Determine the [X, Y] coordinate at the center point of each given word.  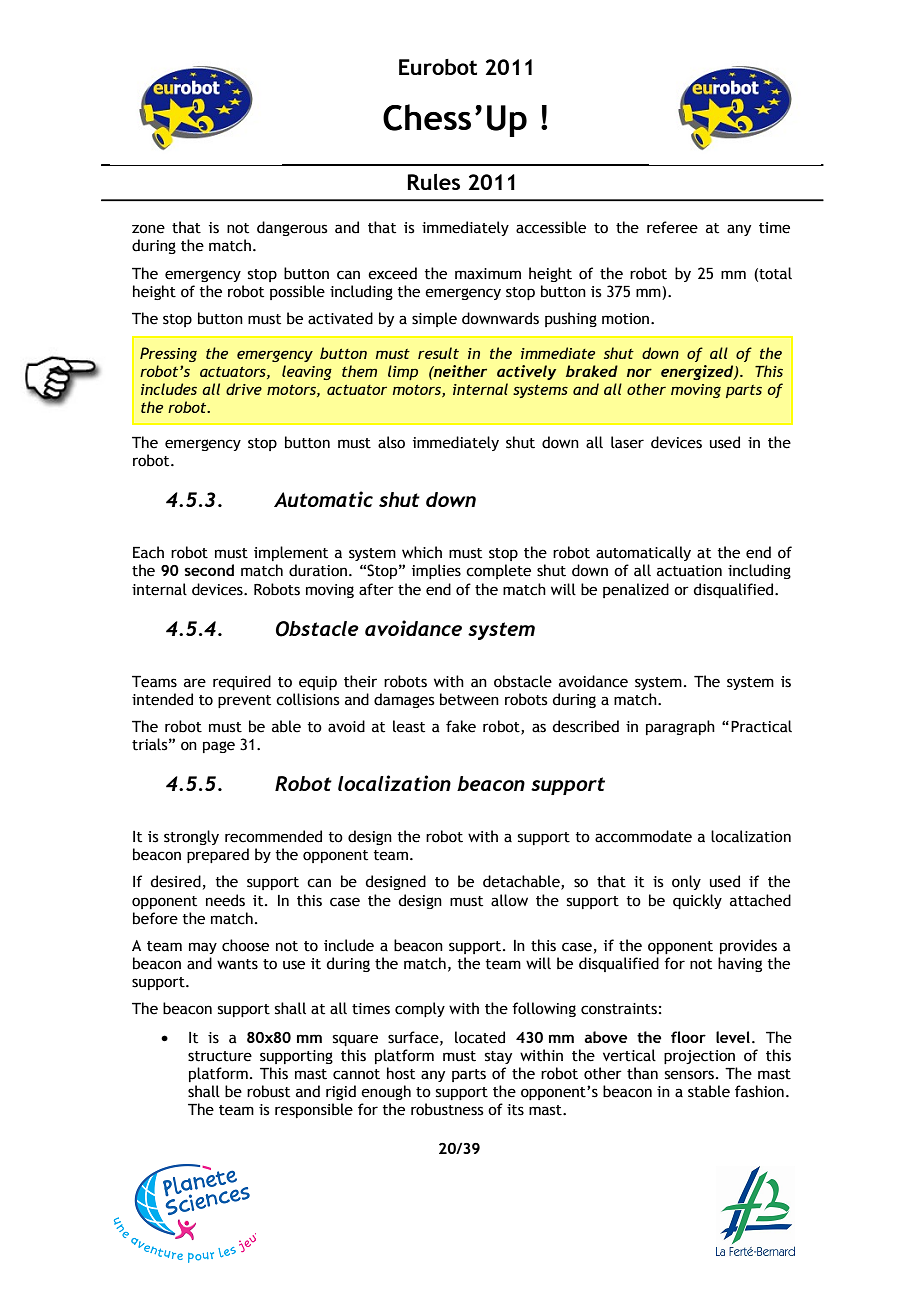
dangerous [292, 228]
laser [627, 442]
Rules [433, 182]
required [242, 682]
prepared [218, 855]
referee [672, 227]
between [469, 699]
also [391, 442]
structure [220, 1056]
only [686, 882]
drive [244, 389]
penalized [636, 590]
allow [509, 900]
